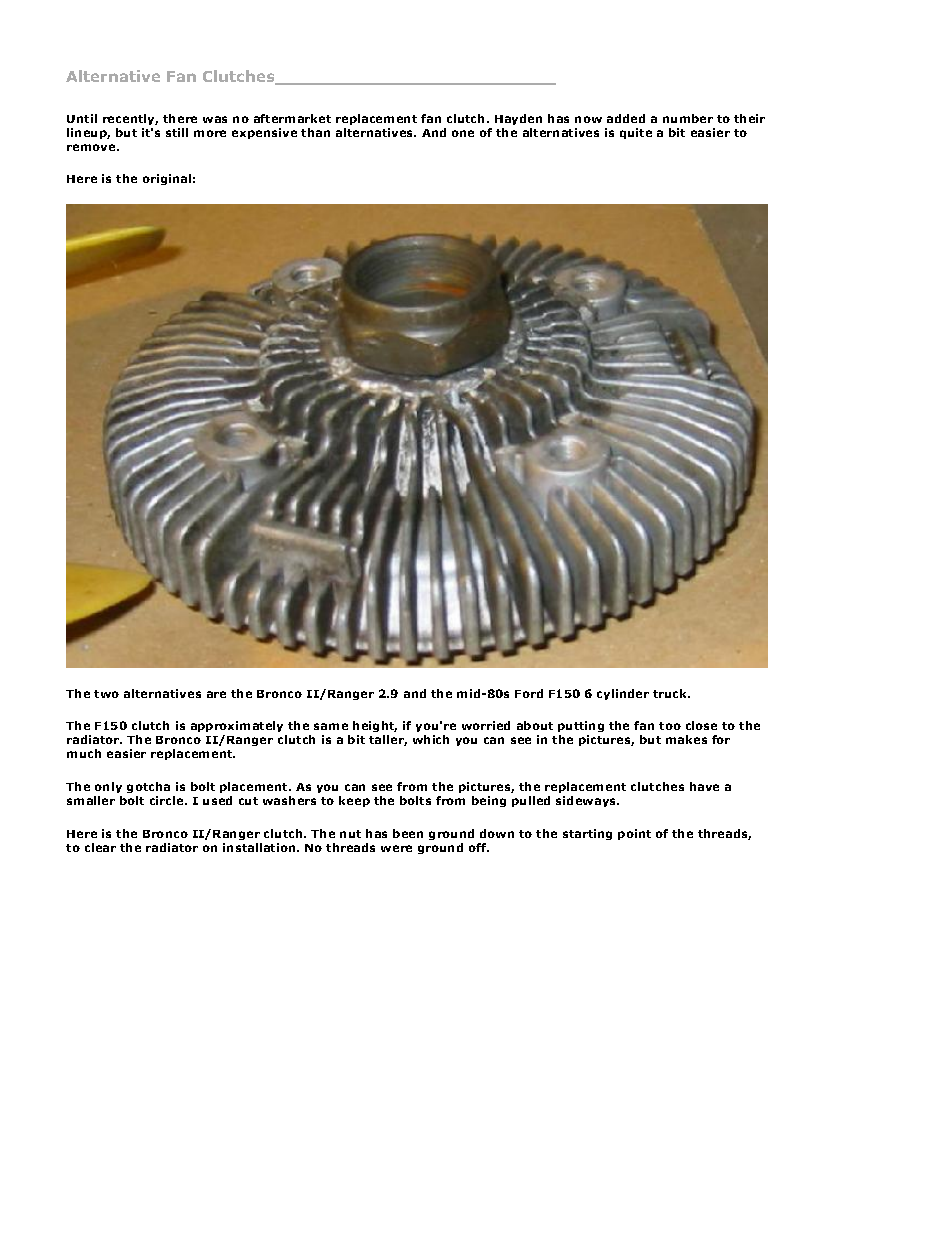  What do you see at coordinates (671, 693) in the document?
I see `truck` at bounding box center [671, 693].
